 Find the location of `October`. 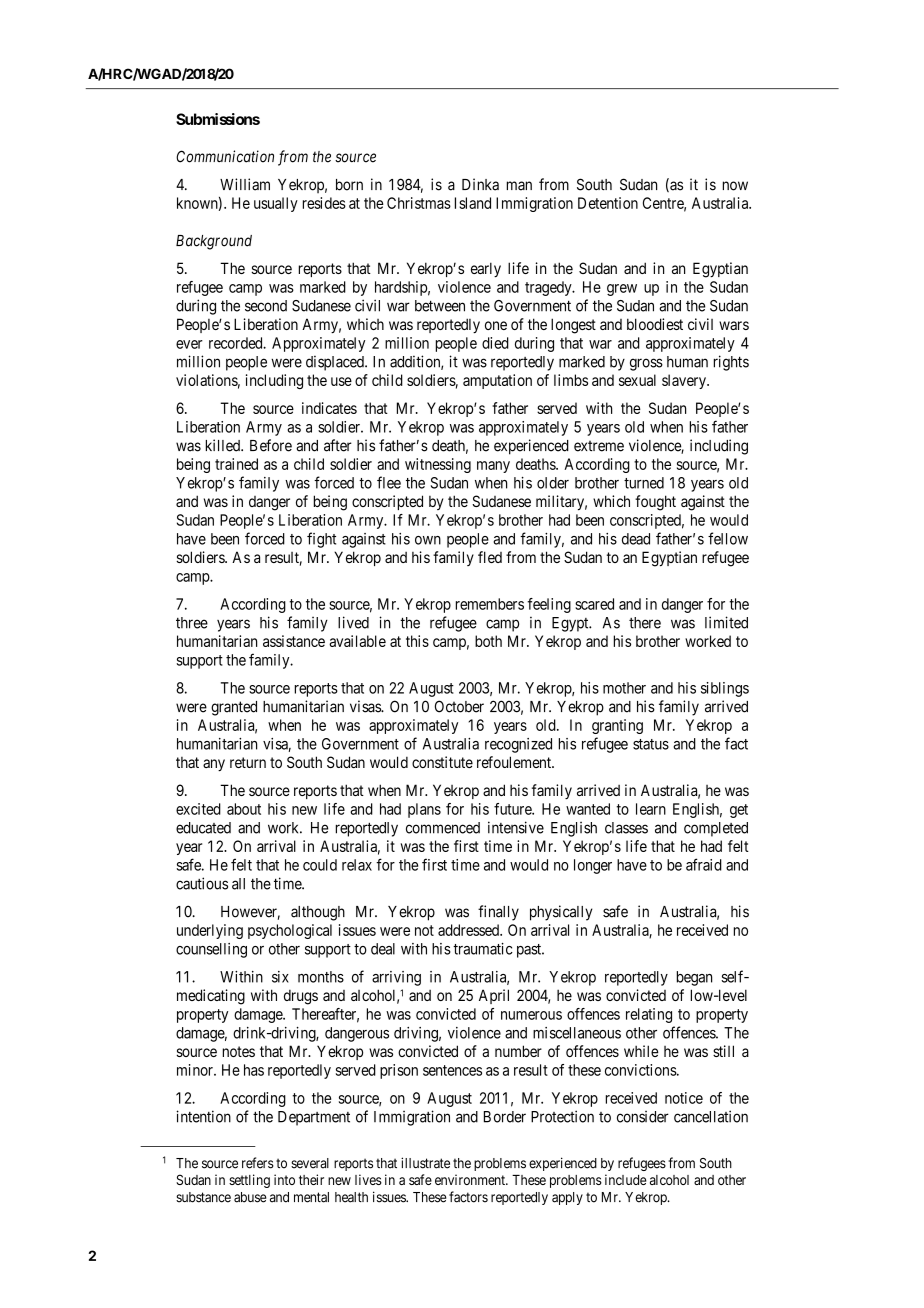

October is located at coordinates (459, 706).
